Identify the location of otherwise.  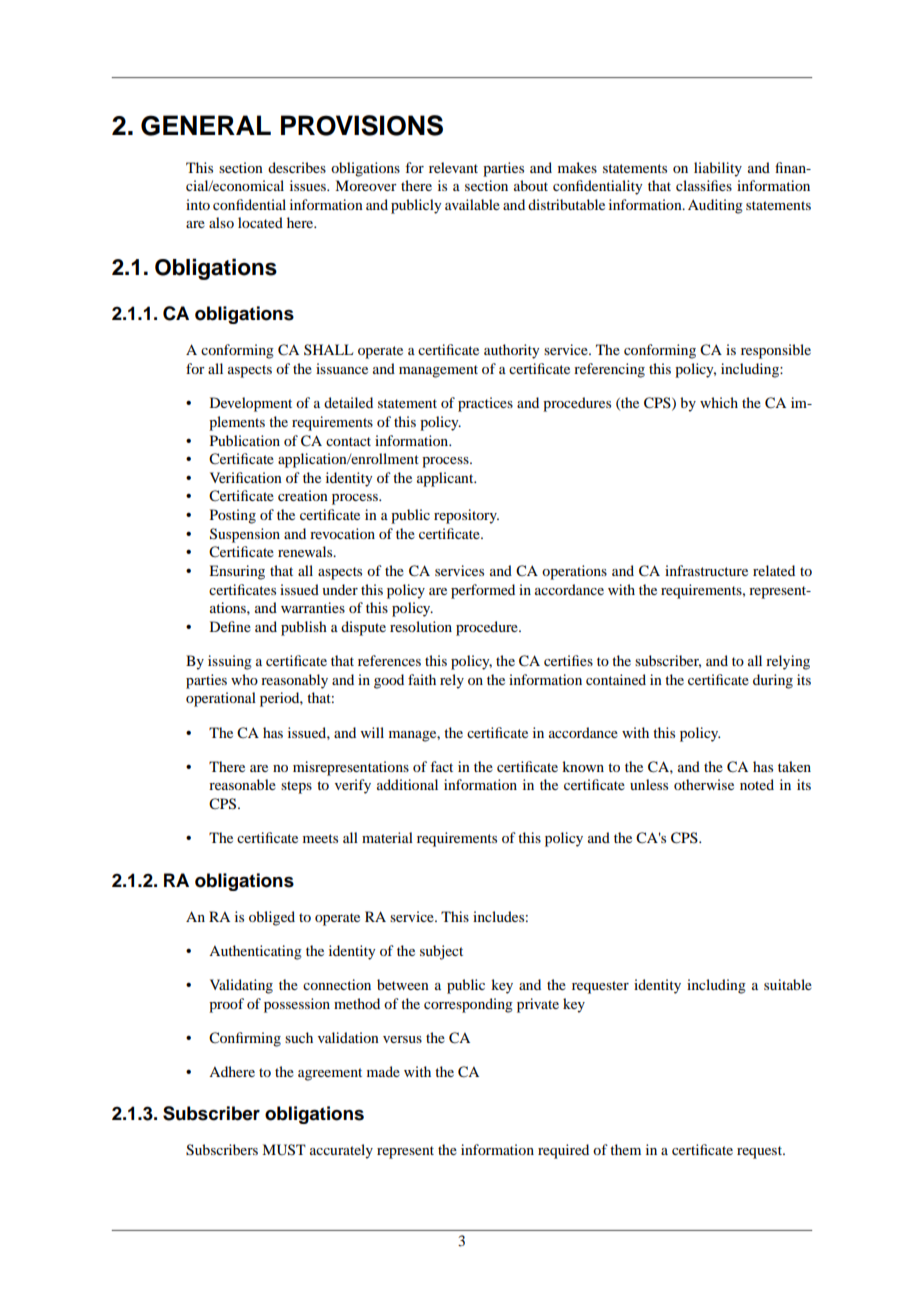
(704, 784).
